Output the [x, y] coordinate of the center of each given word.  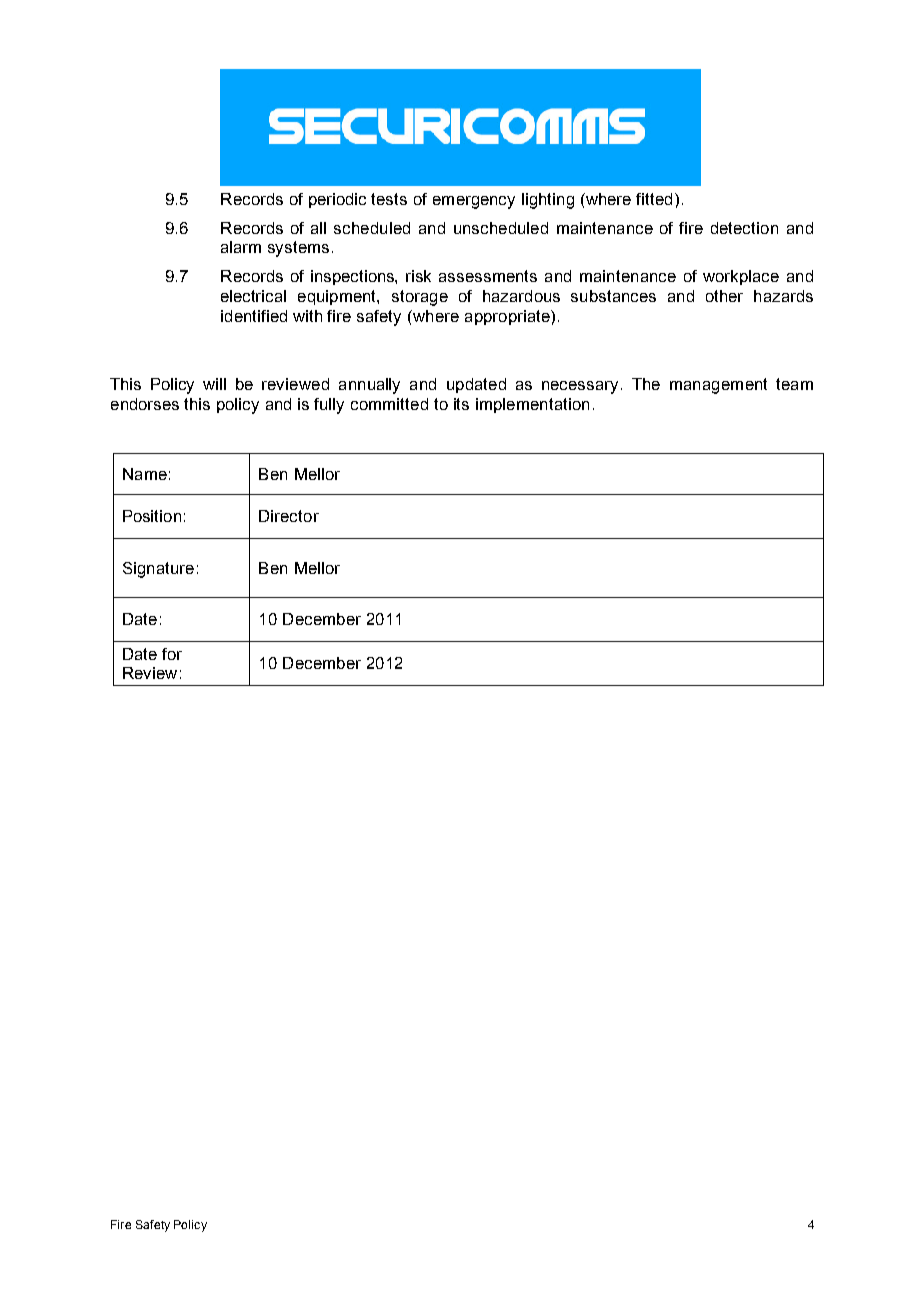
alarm [241, 247]
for [172, 654]
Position [152, 516]
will [214, 384]
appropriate [508, 317]
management [718, 386]
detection [744, 228]
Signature [158, 570]
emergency [474, 202]
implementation [532, 405]
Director [289, 516]
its [461, 404]
